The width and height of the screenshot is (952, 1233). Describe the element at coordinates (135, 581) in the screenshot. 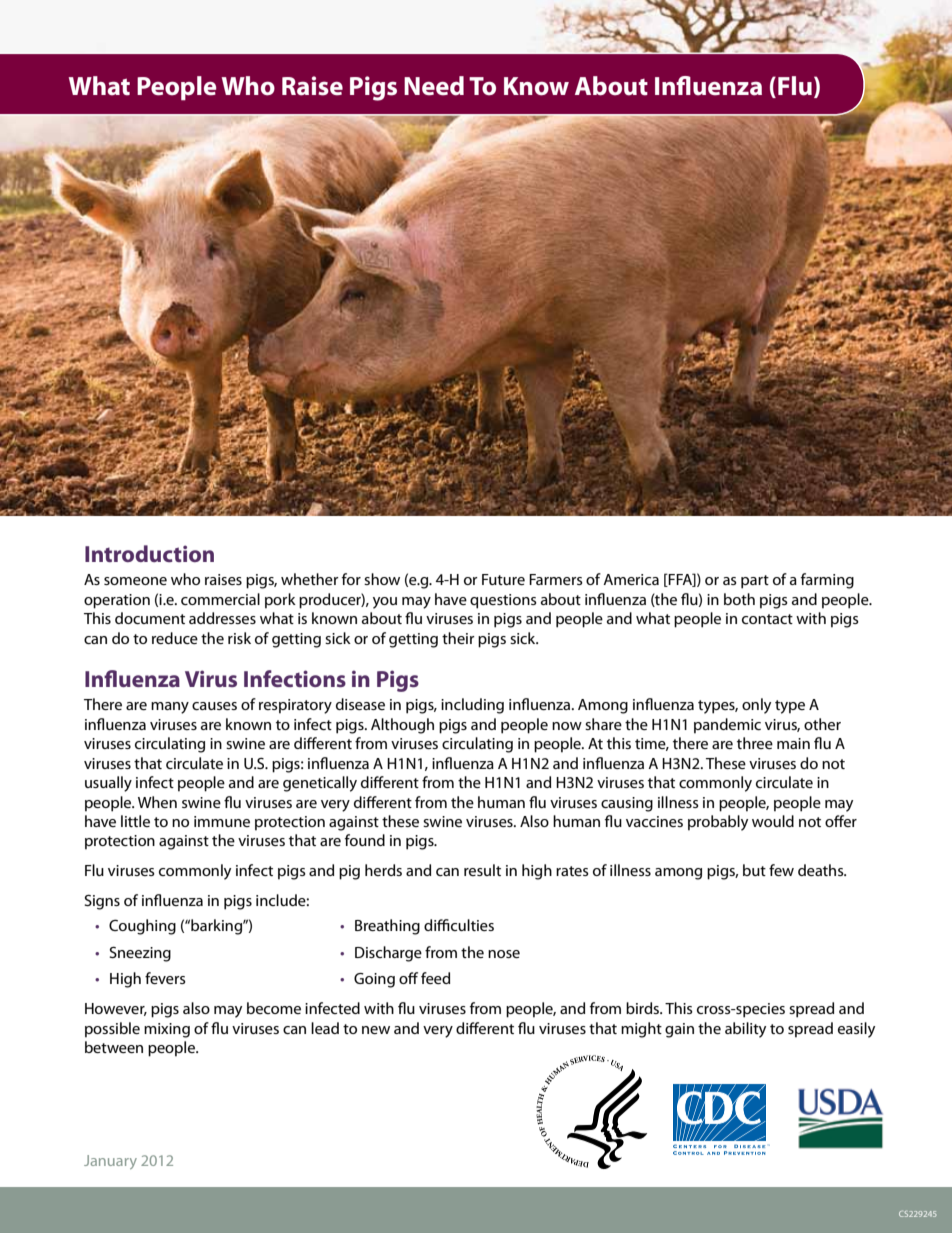

I see `someone` at that location.
